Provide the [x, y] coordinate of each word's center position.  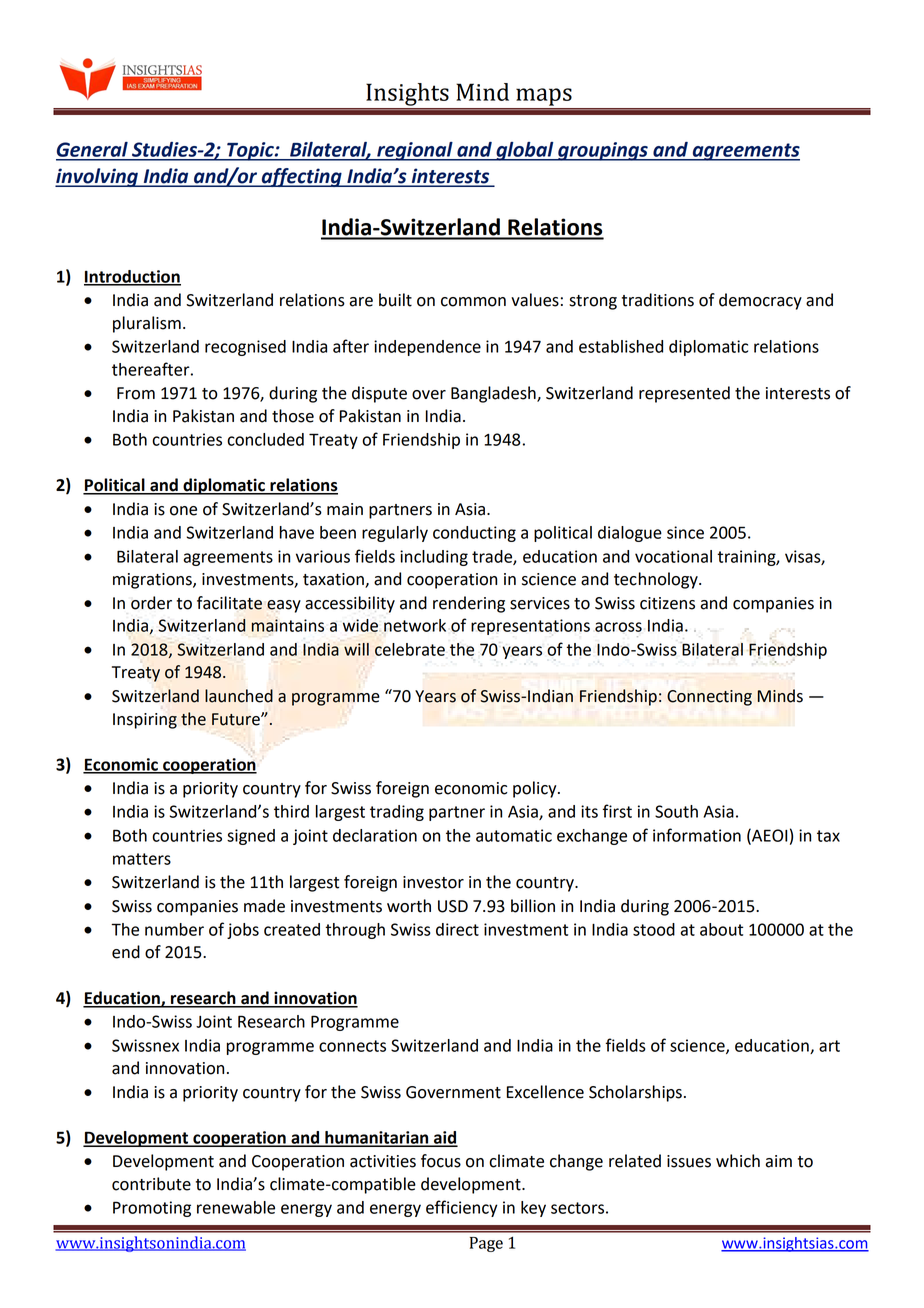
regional [415, 151]
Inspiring [145, 721]
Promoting [152, 1209]
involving [97, 177]
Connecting [709, 698]
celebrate [410, 649]
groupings [603, 151]
